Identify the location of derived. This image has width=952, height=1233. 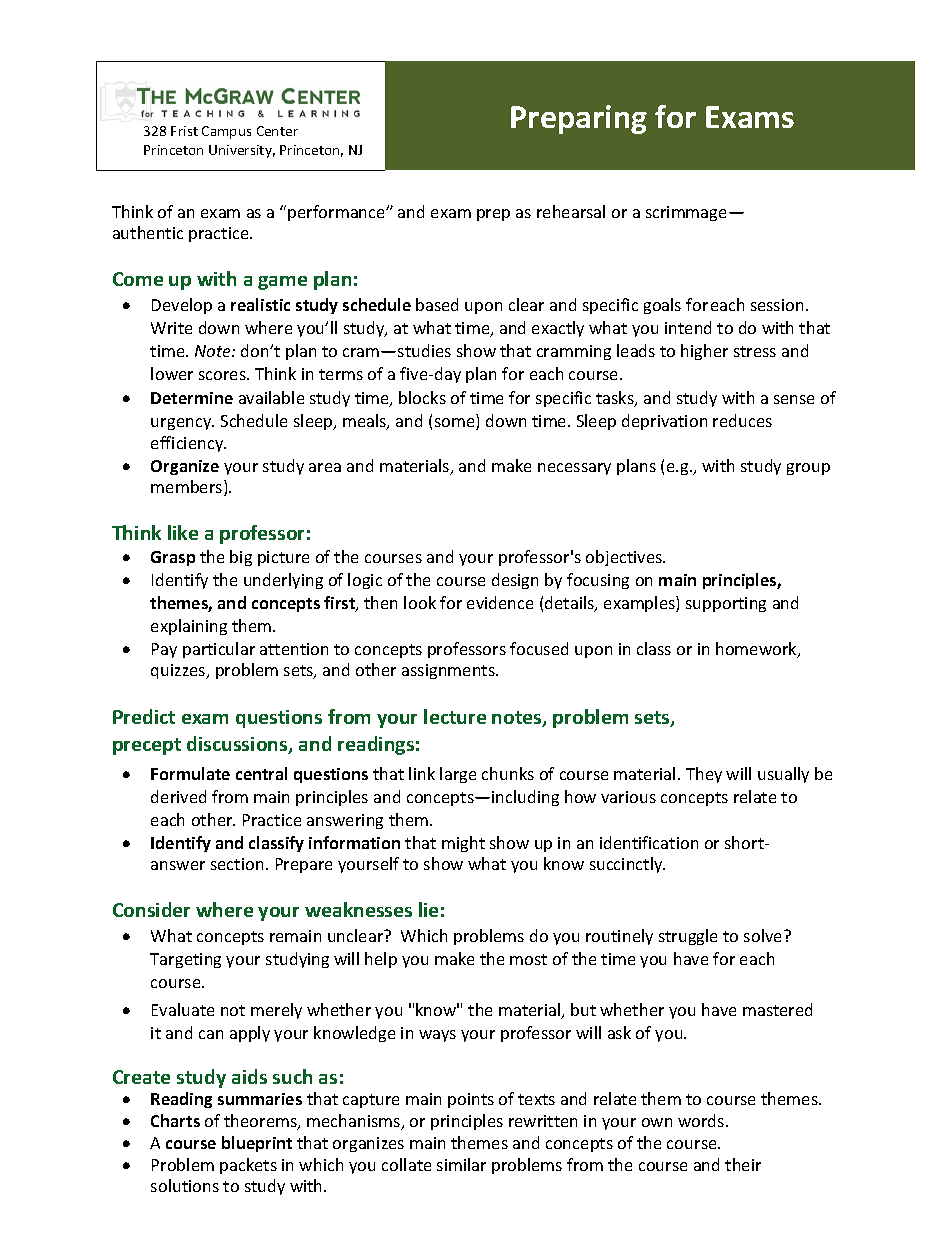
(178, 796).
